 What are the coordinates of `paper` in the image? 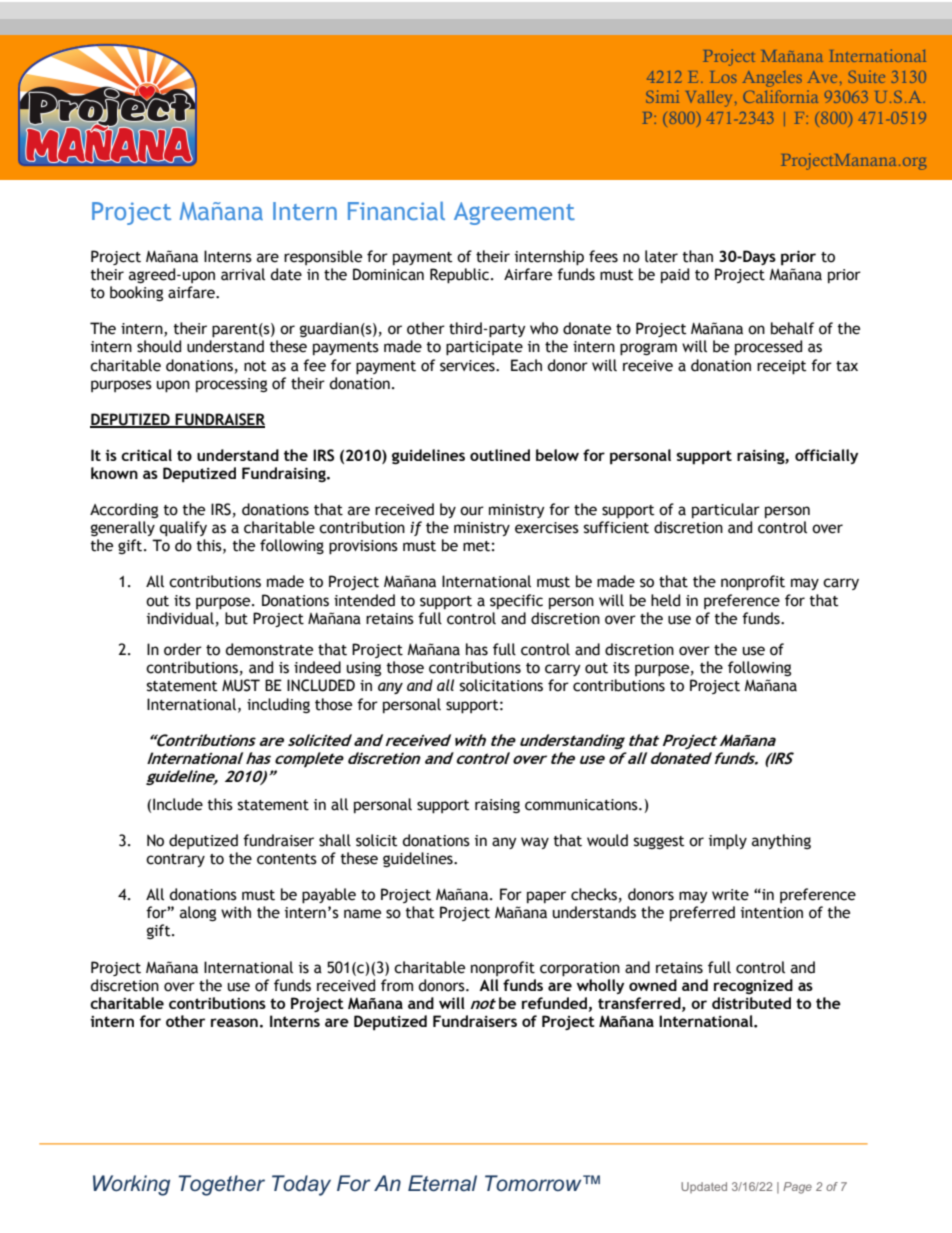 It's located at (546, 897).
